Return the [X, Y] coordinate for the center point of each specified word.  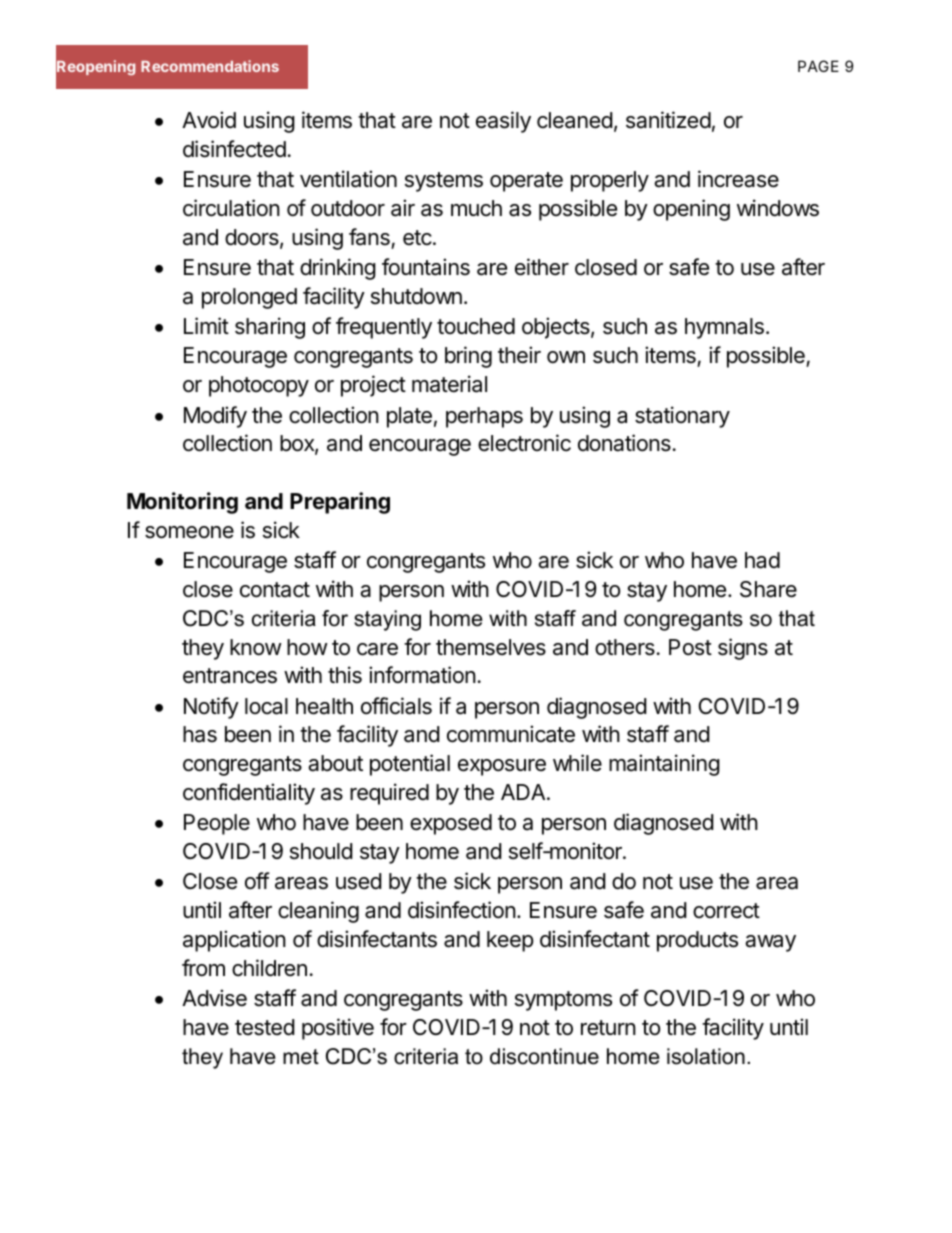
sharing [270, 328]
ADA [524, 792]
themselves [491, 647]
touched [476, 326]
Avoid [209, 120]
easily [503, 122]
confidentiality [249, 794]
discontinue [544, 1056]
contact [275, 590]
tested [265, 1027]
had [762, 560]
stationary [682, 417]
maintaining [664, 765]
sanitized [668, 120]
